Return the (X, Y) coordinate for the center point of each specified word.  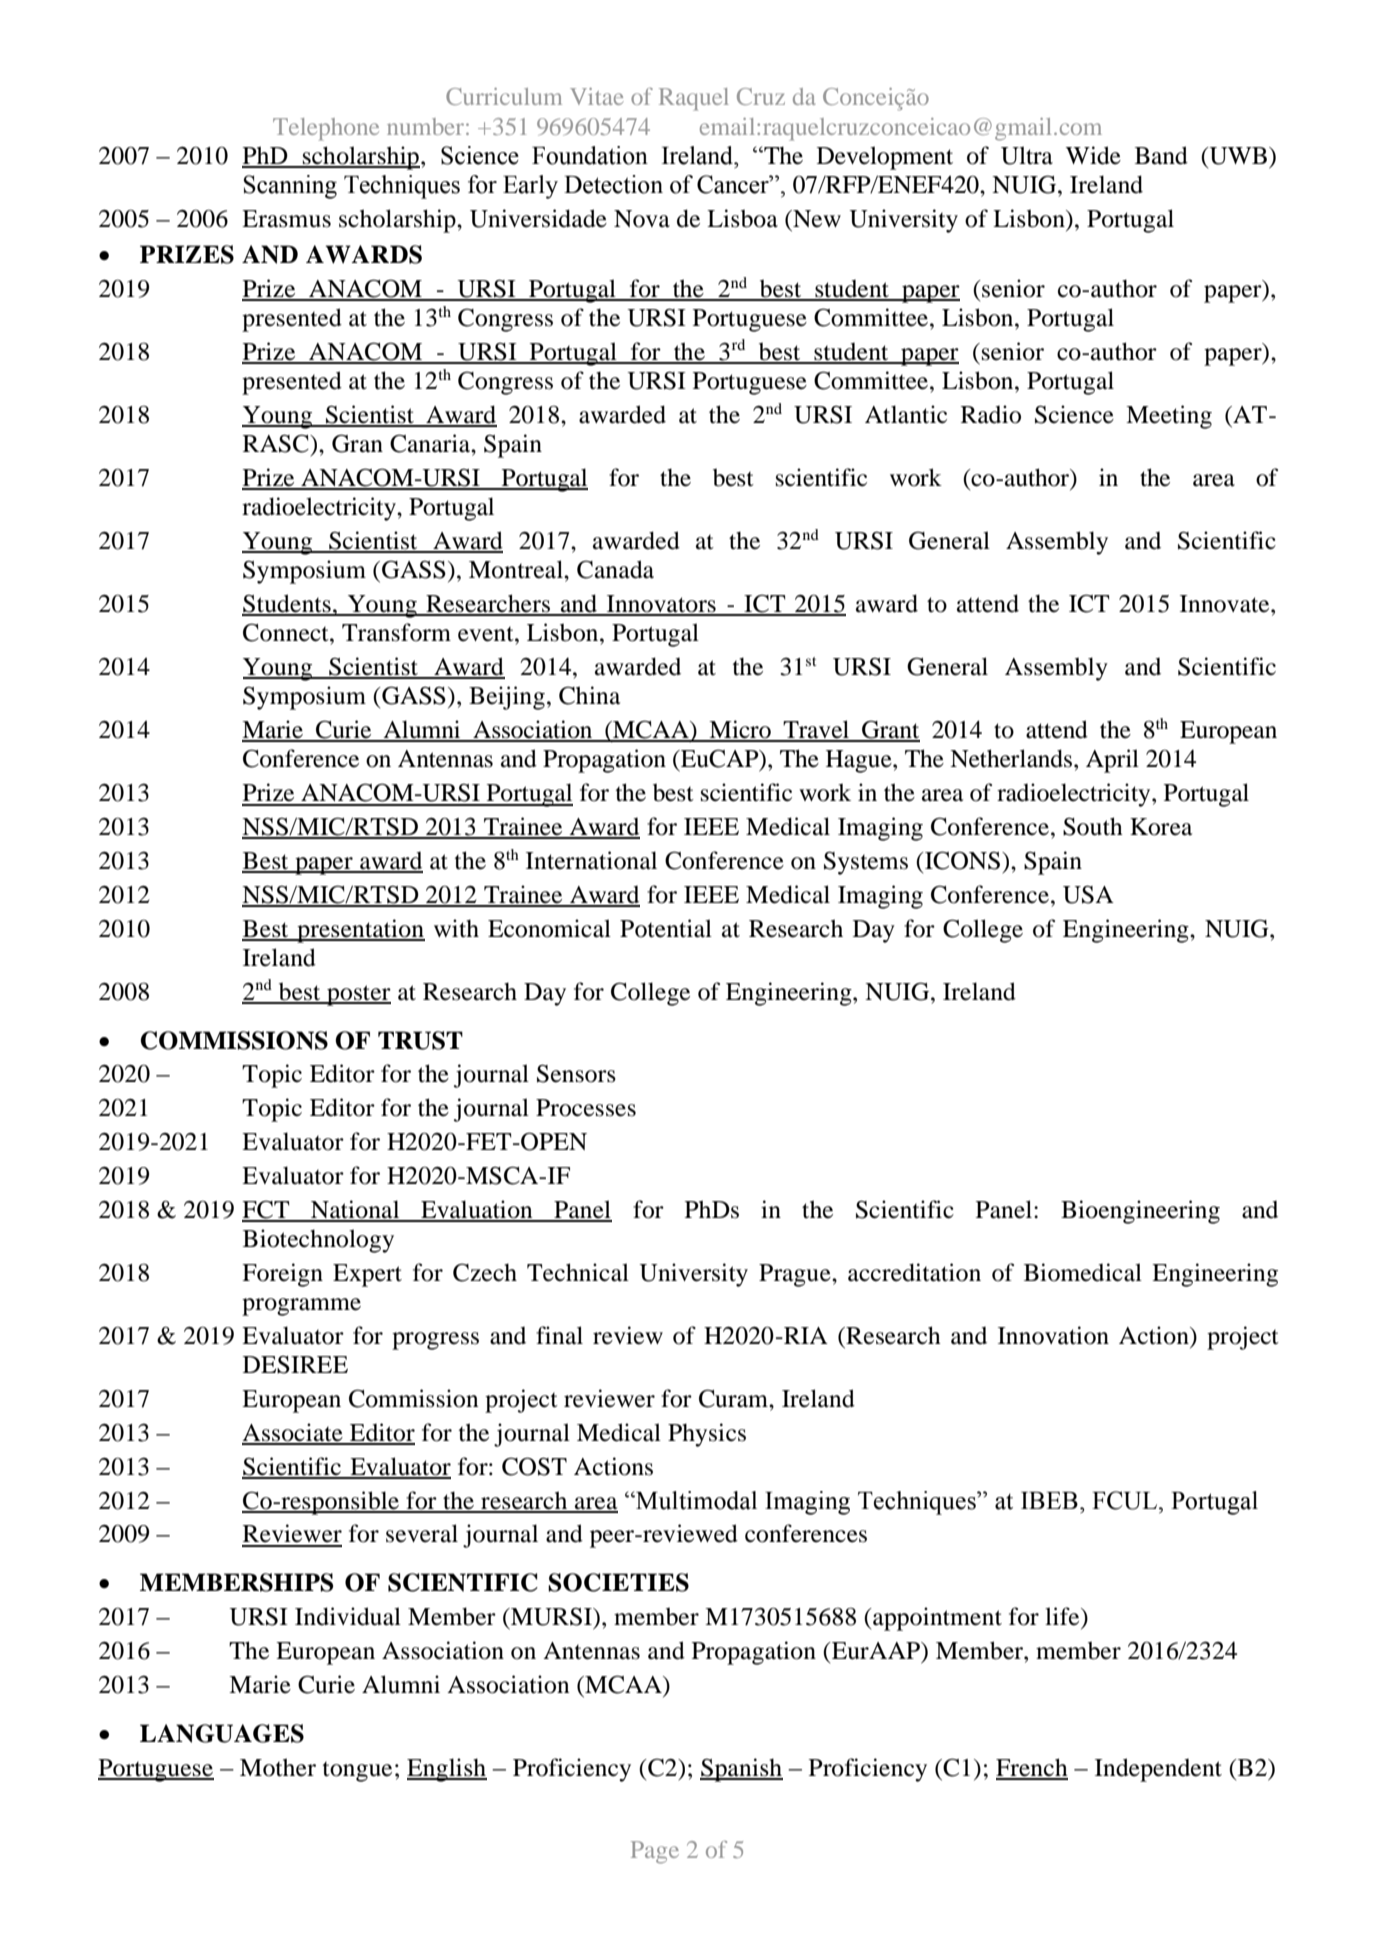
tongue (357, 1772)
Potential (666, 928)
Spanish (741, 1770)
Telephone (326, 129)
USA (1088, 894)
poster (358, 995)
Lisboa (742, 218)
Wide (1093, 155)
